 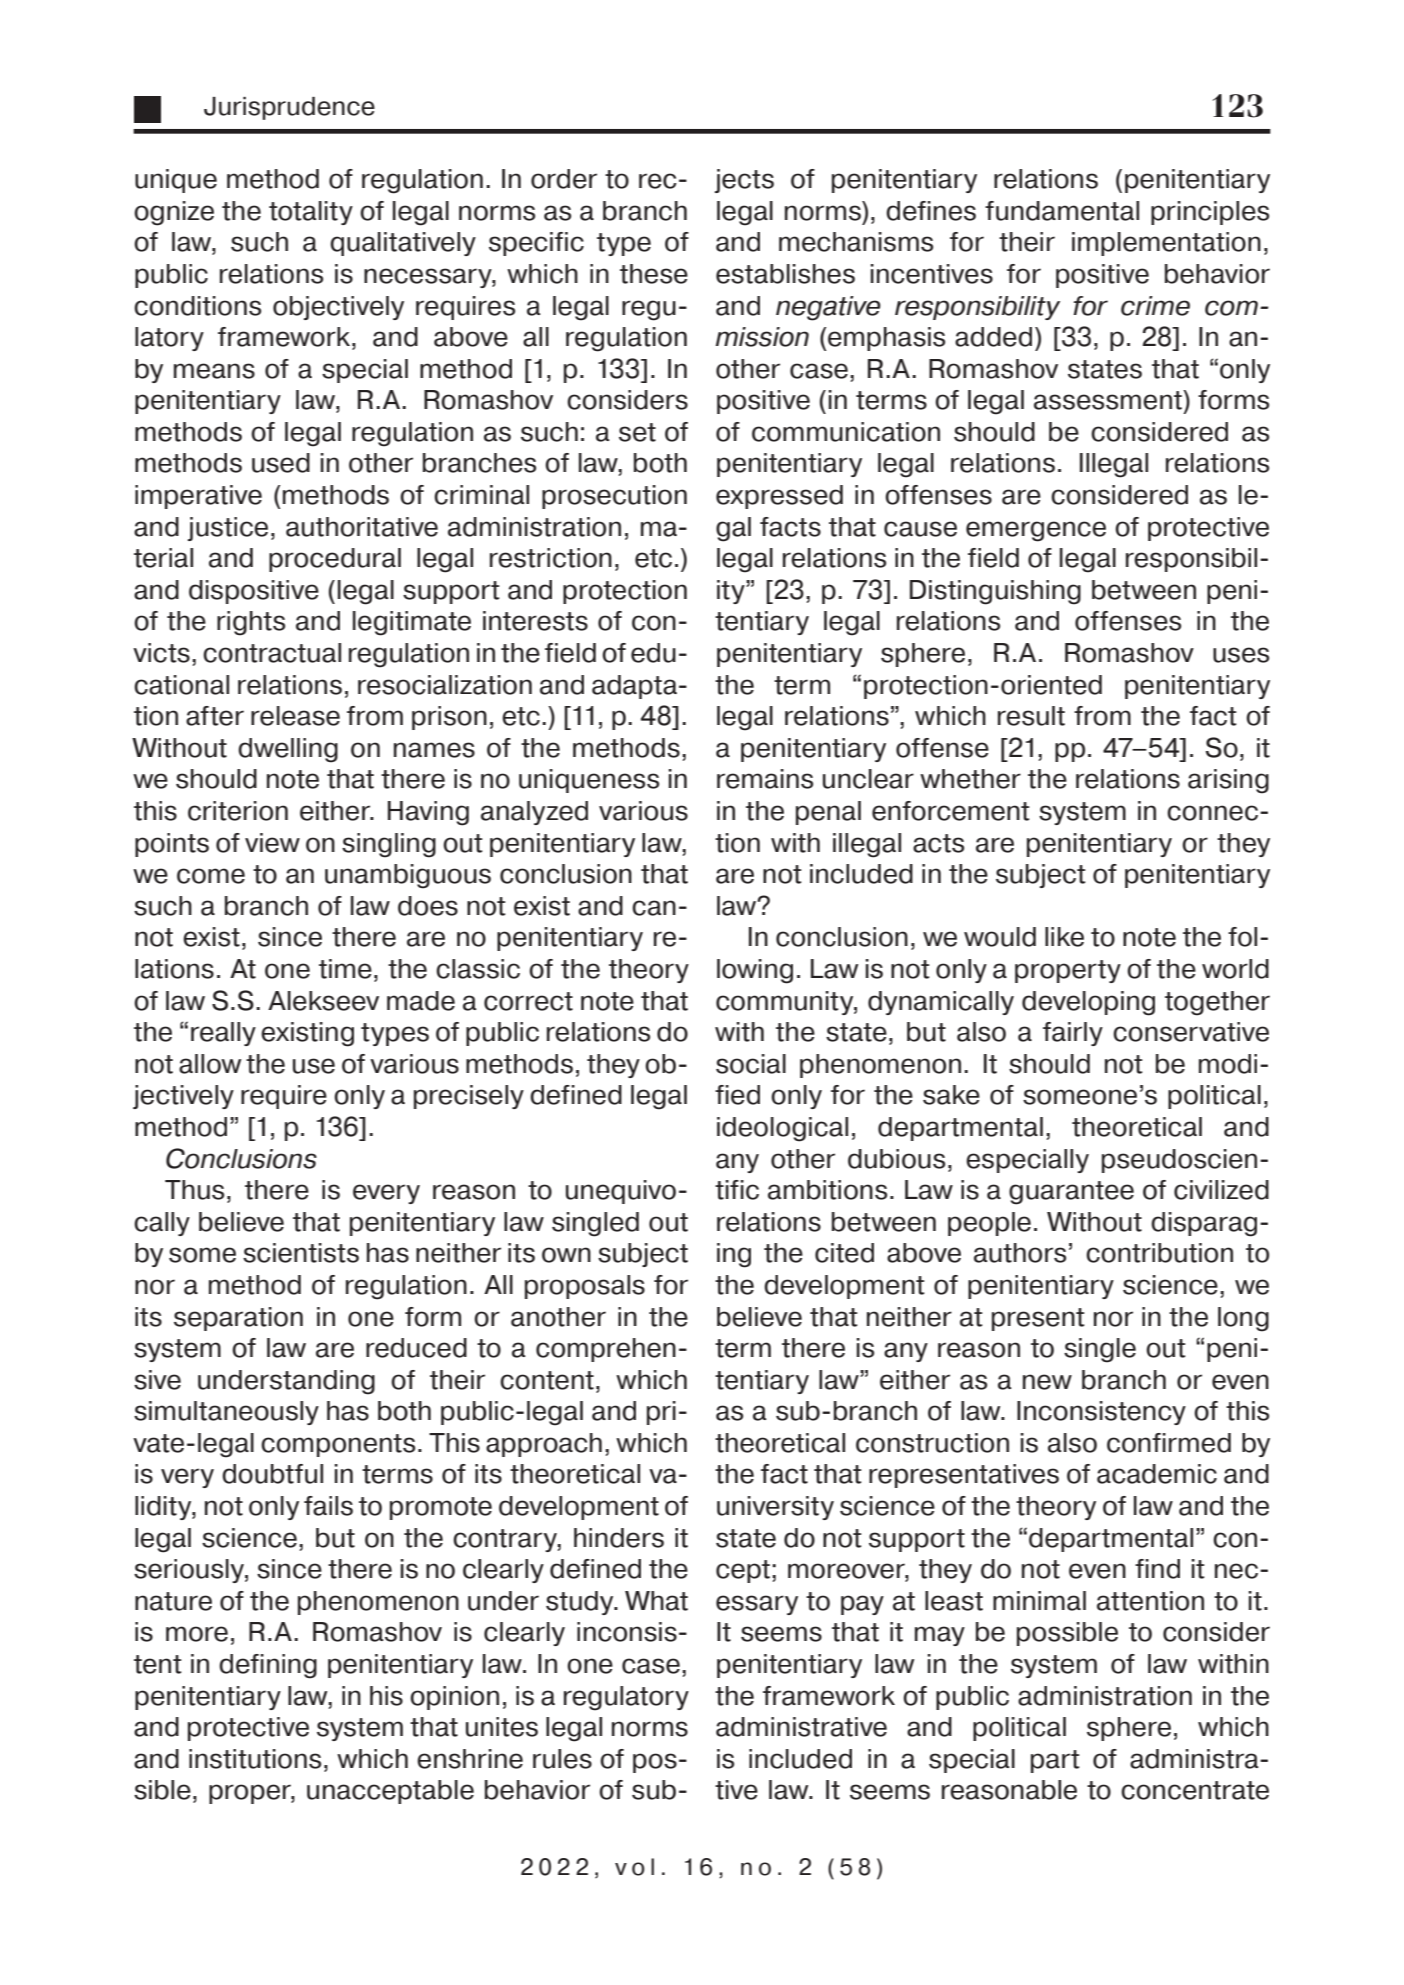 I want to click on procedural, so click(x=335, y=560).
